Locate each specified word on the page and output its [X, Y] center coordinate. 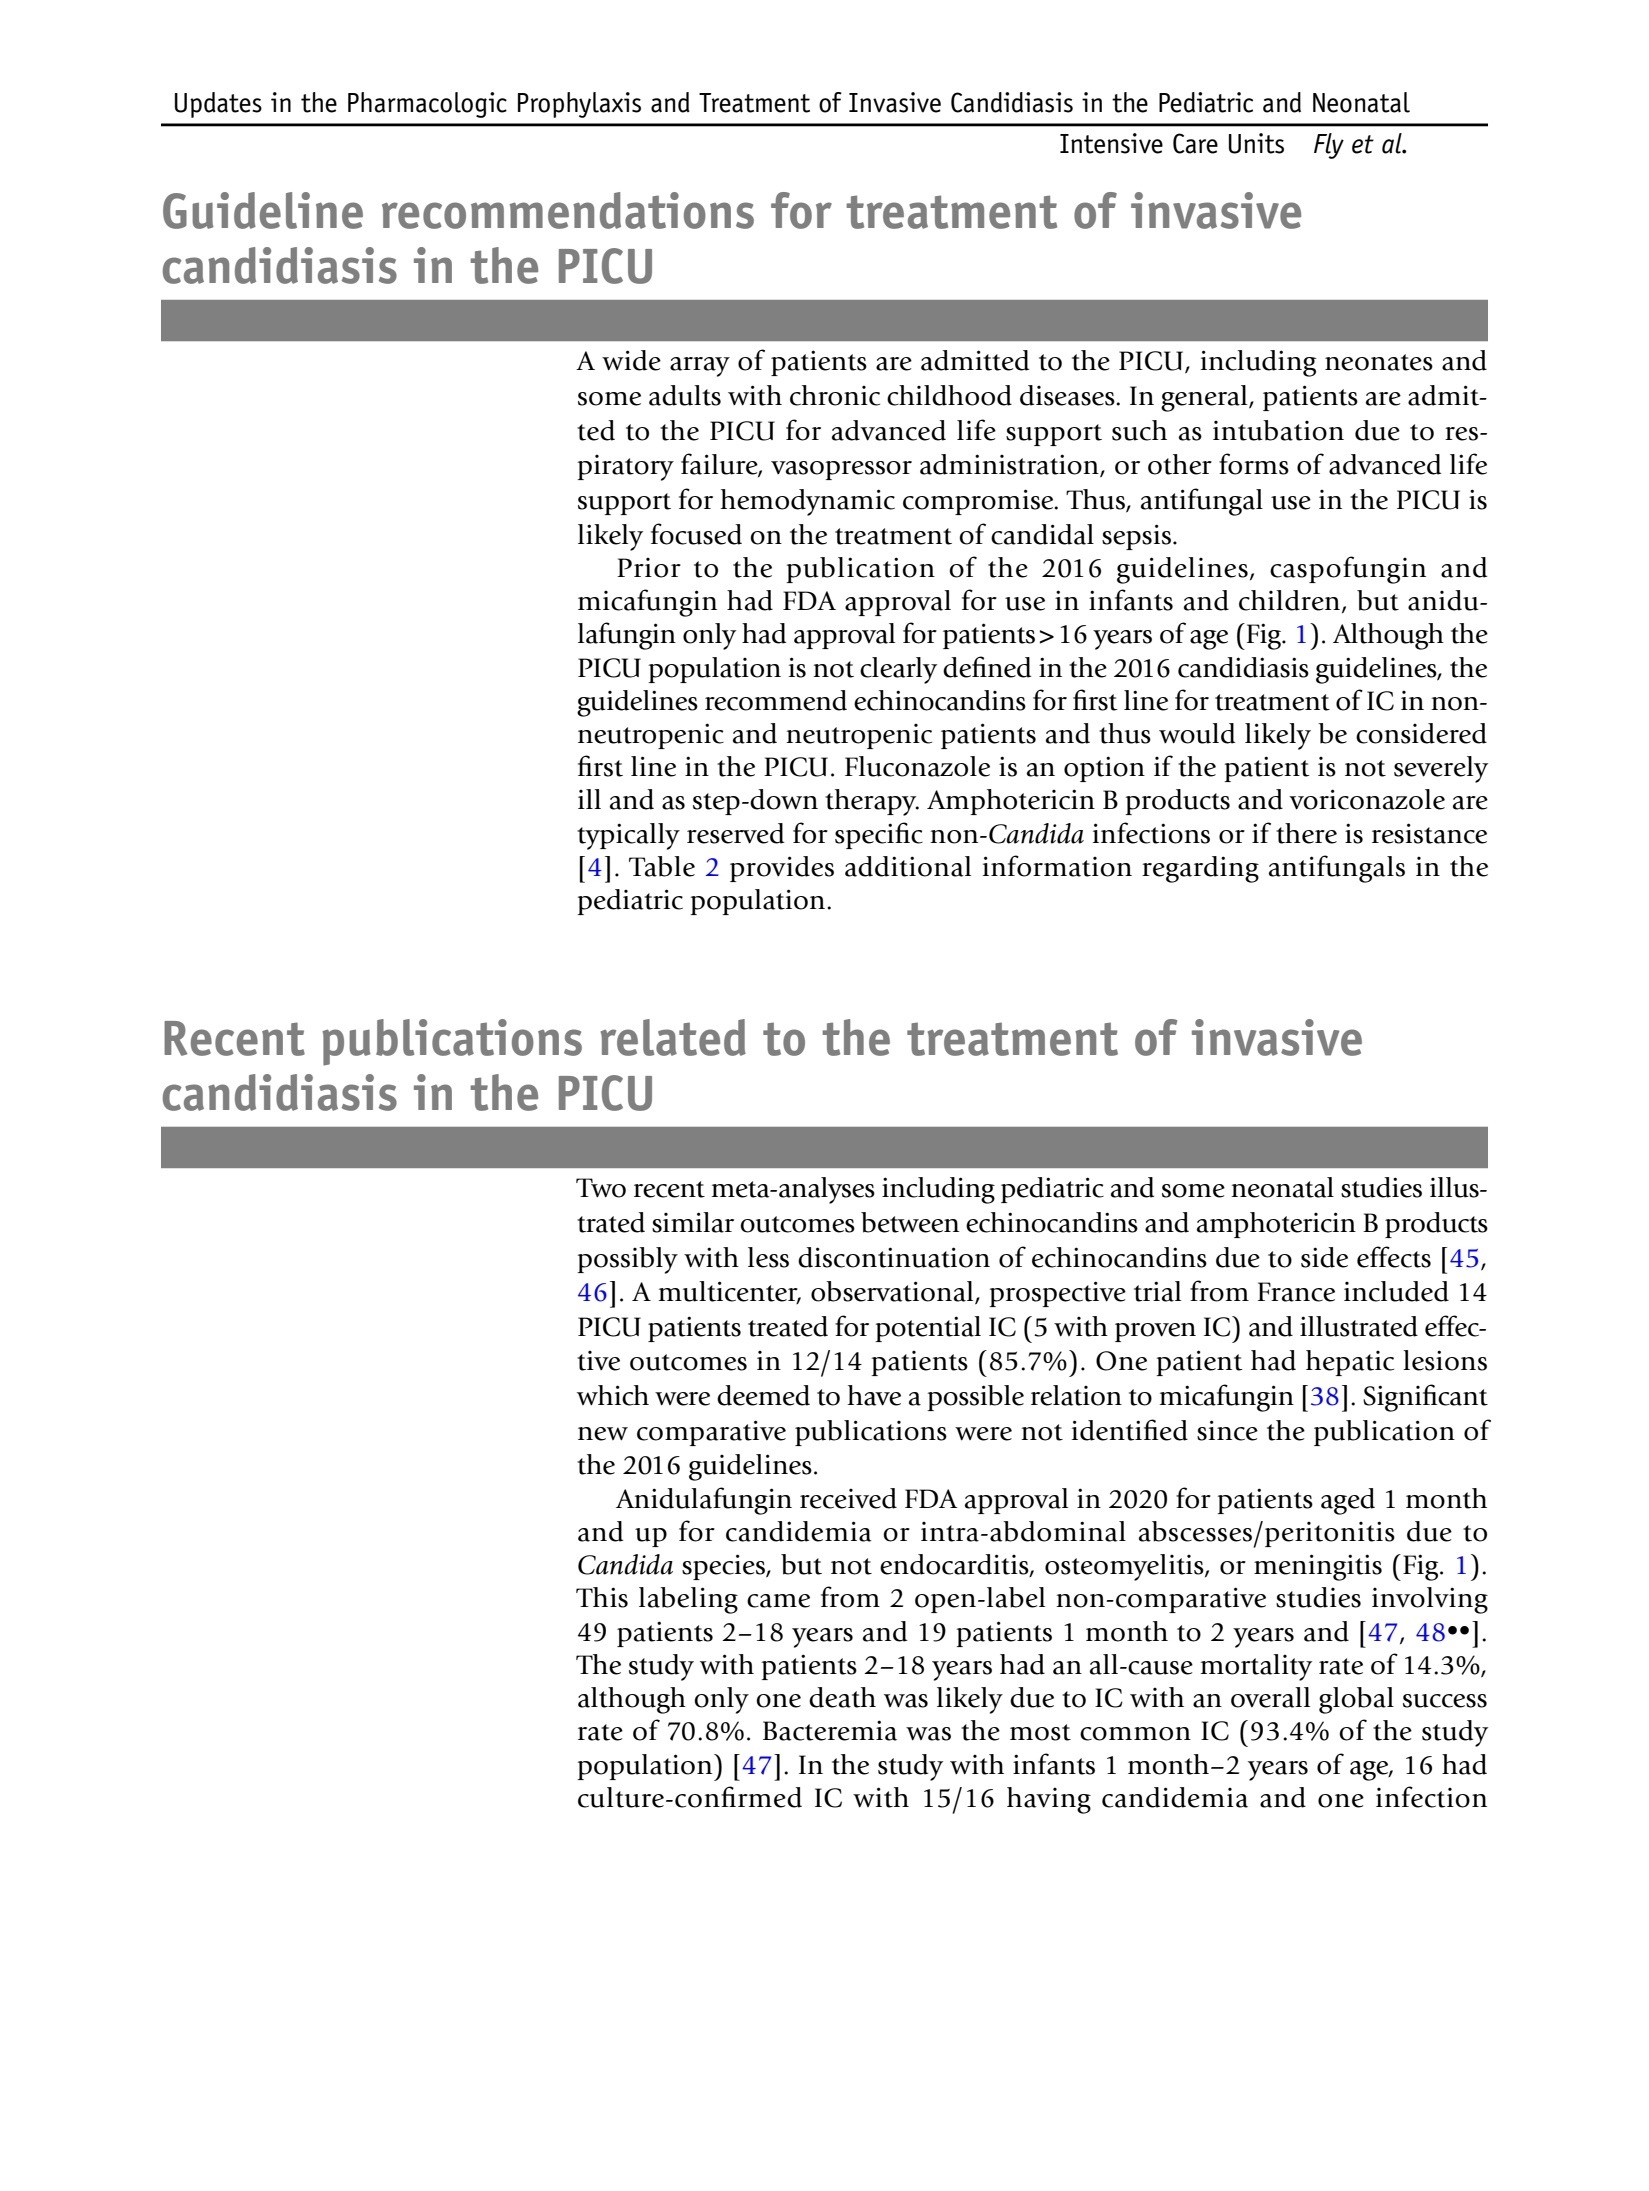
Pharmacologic [427, 105]
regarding [1200, 869]
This [602, 1597]
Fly [1329, 146]
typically [628, 836]
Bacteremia [830, 1730]
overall [1270, 1697]
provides [782, 869]
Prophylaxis [579, 105]
